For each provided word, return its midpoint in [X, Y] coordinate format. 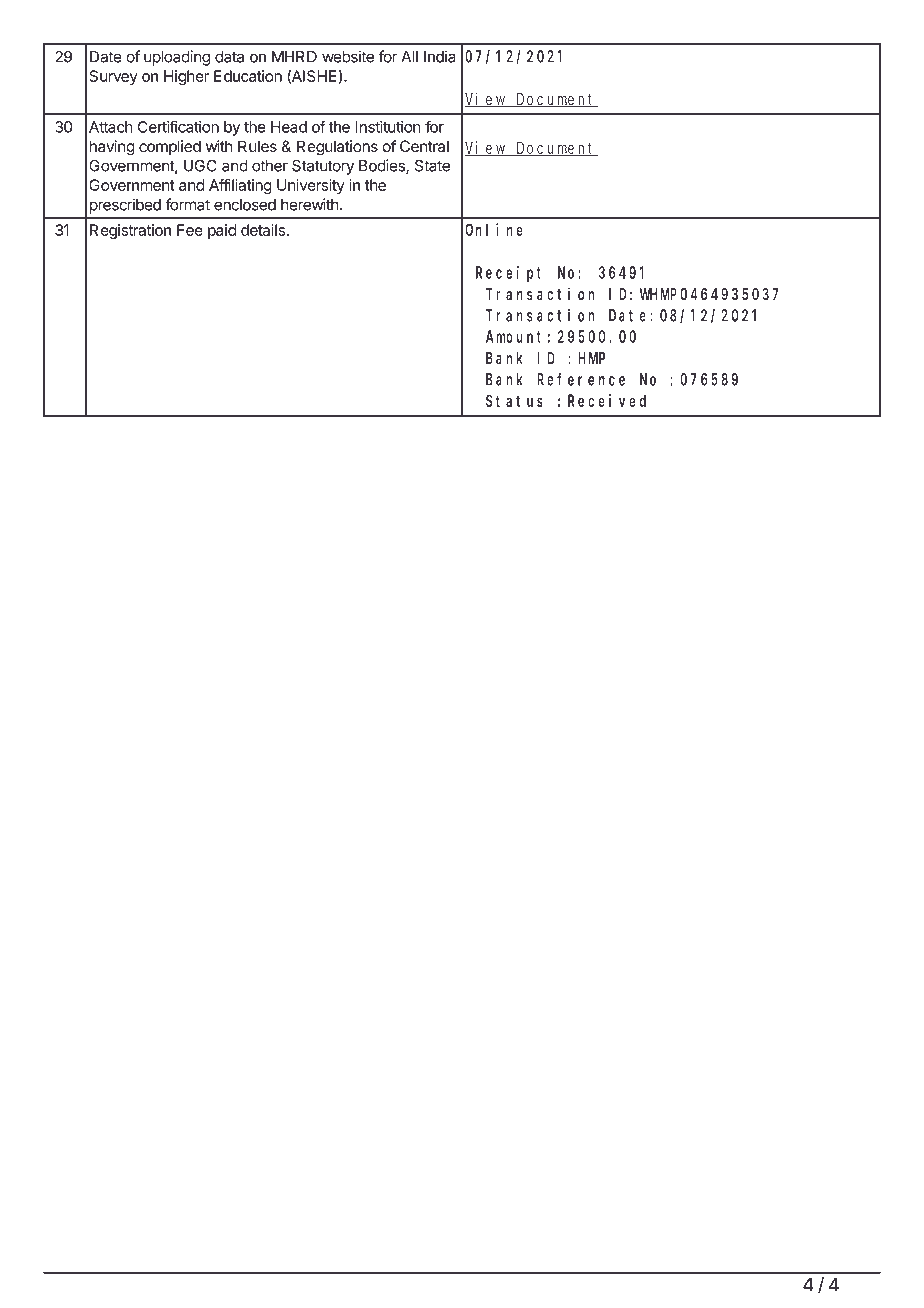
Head [289, 127]
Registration [130, 231]
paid [222, 231]
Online [494, 229]
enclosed [245, 205]
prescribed [125, 206]
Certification [178, 126]
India [440, 56]
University [311, 186]
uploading [177, 58]
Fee [190, 230]
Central [424, 146]
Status [514, 401]
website [348, 56]
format [187, 204]
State [432, 165]
